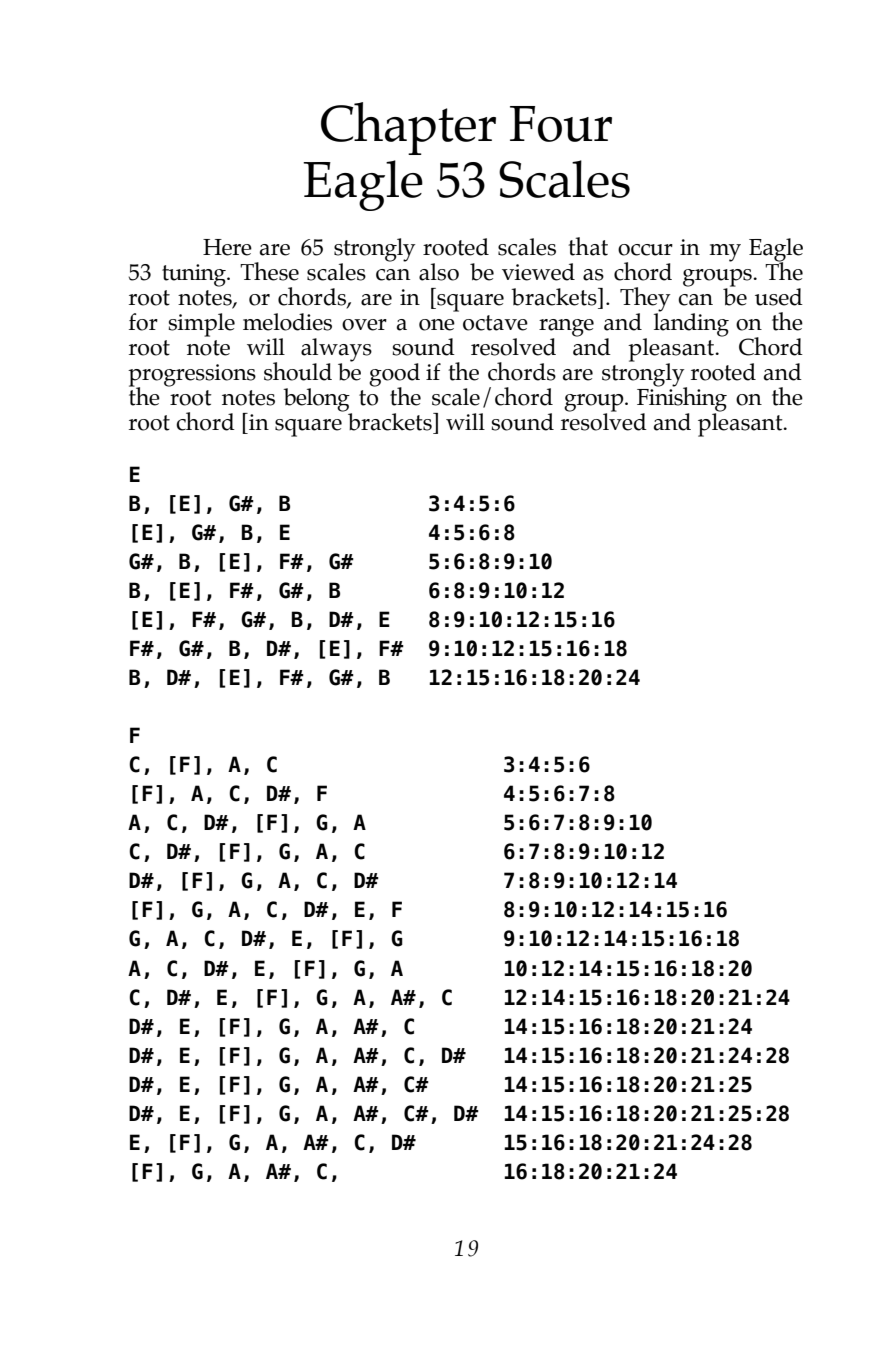 Image resolution: width=896 pixels, height=1345 pixels. What do you see at coordinates (495, 323) in the screenshot?
I see `octave` at bounding box center [495, 323].
